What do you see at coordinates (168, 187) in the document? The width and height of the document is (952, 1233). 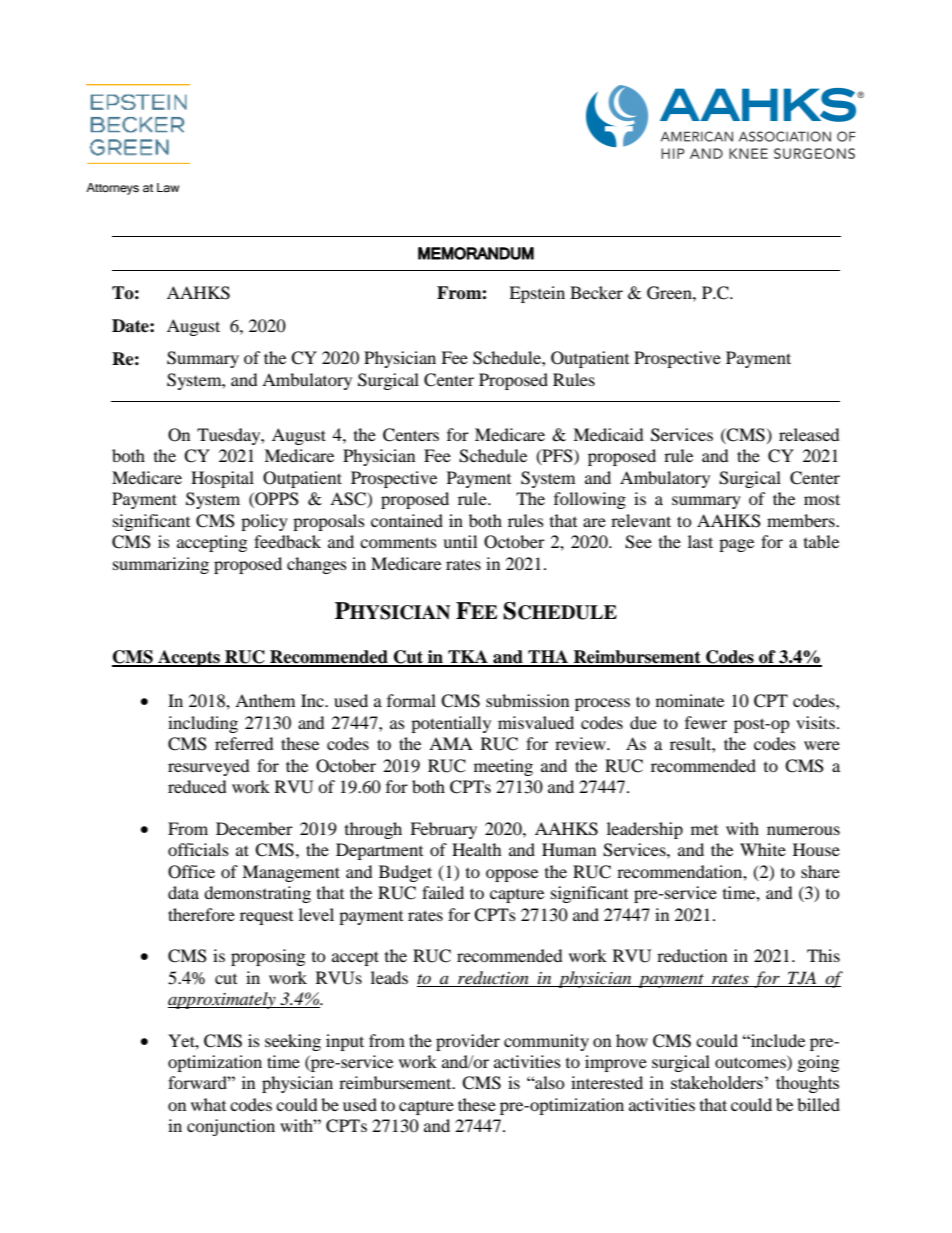 I see `Law` at bounding box center [168, 187].
